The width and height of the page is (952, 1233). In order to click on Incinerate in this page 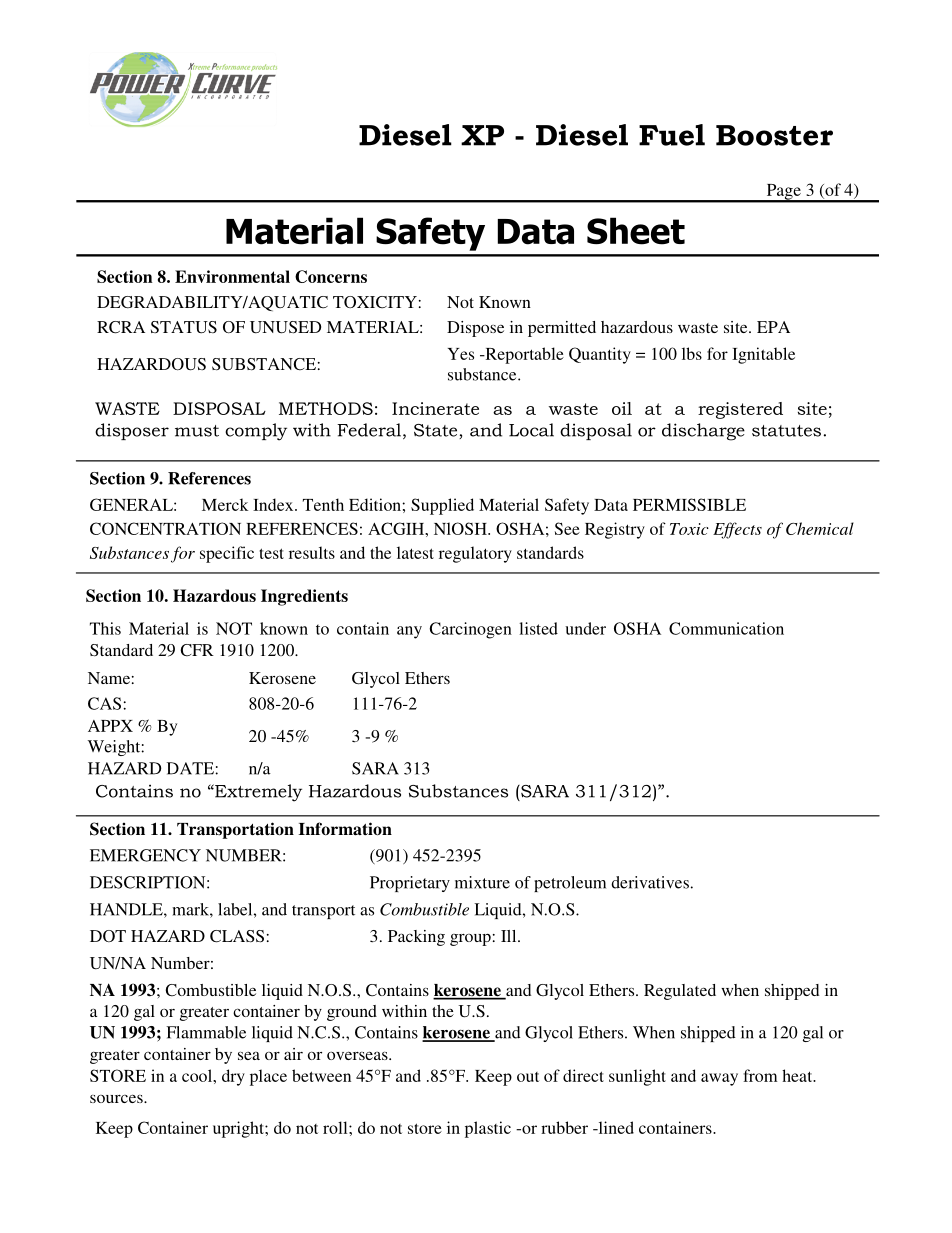, I will do `click(435, 408)`.
